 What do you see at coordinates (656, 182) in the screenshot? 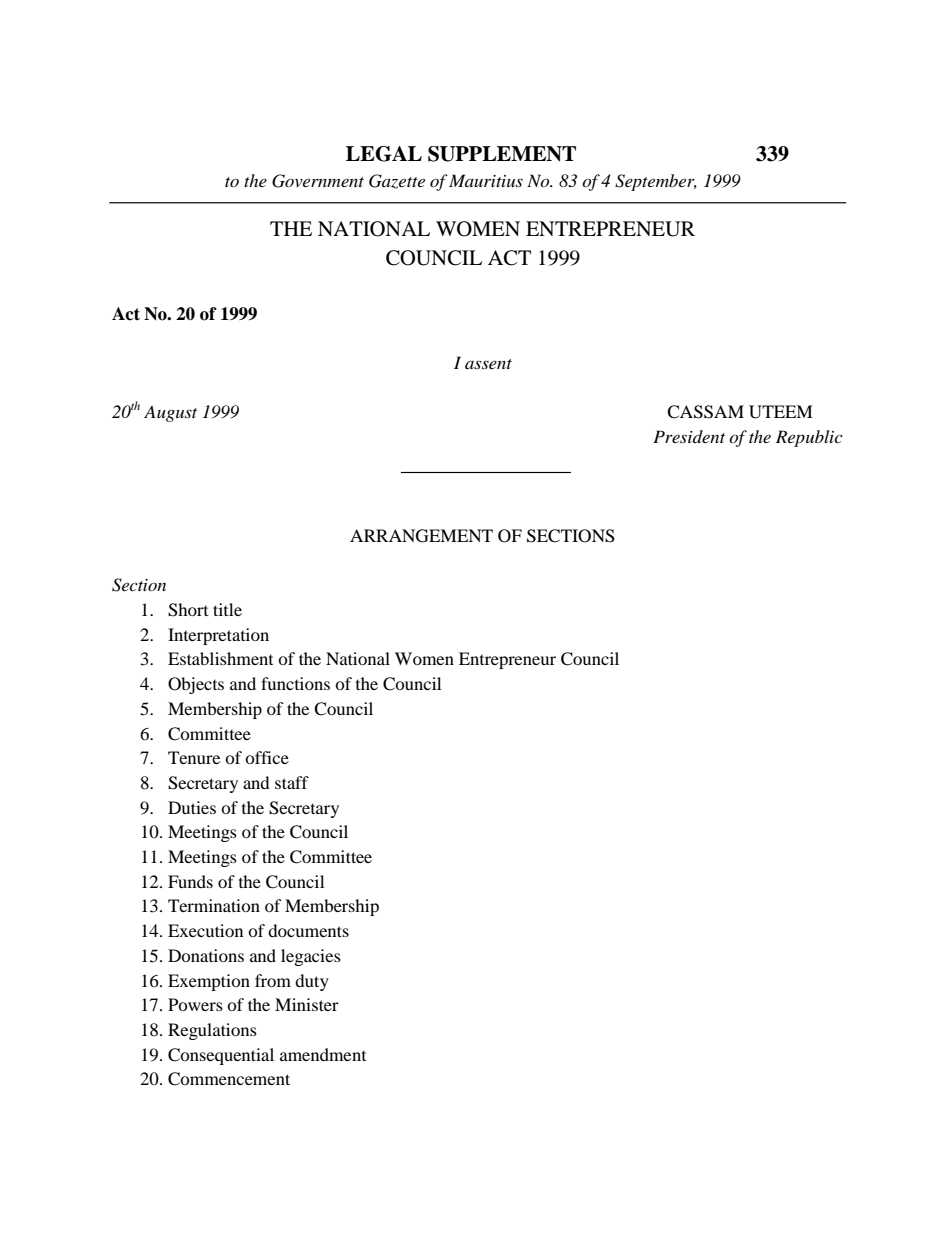
I see `September` at bounding box center [656, 182].
